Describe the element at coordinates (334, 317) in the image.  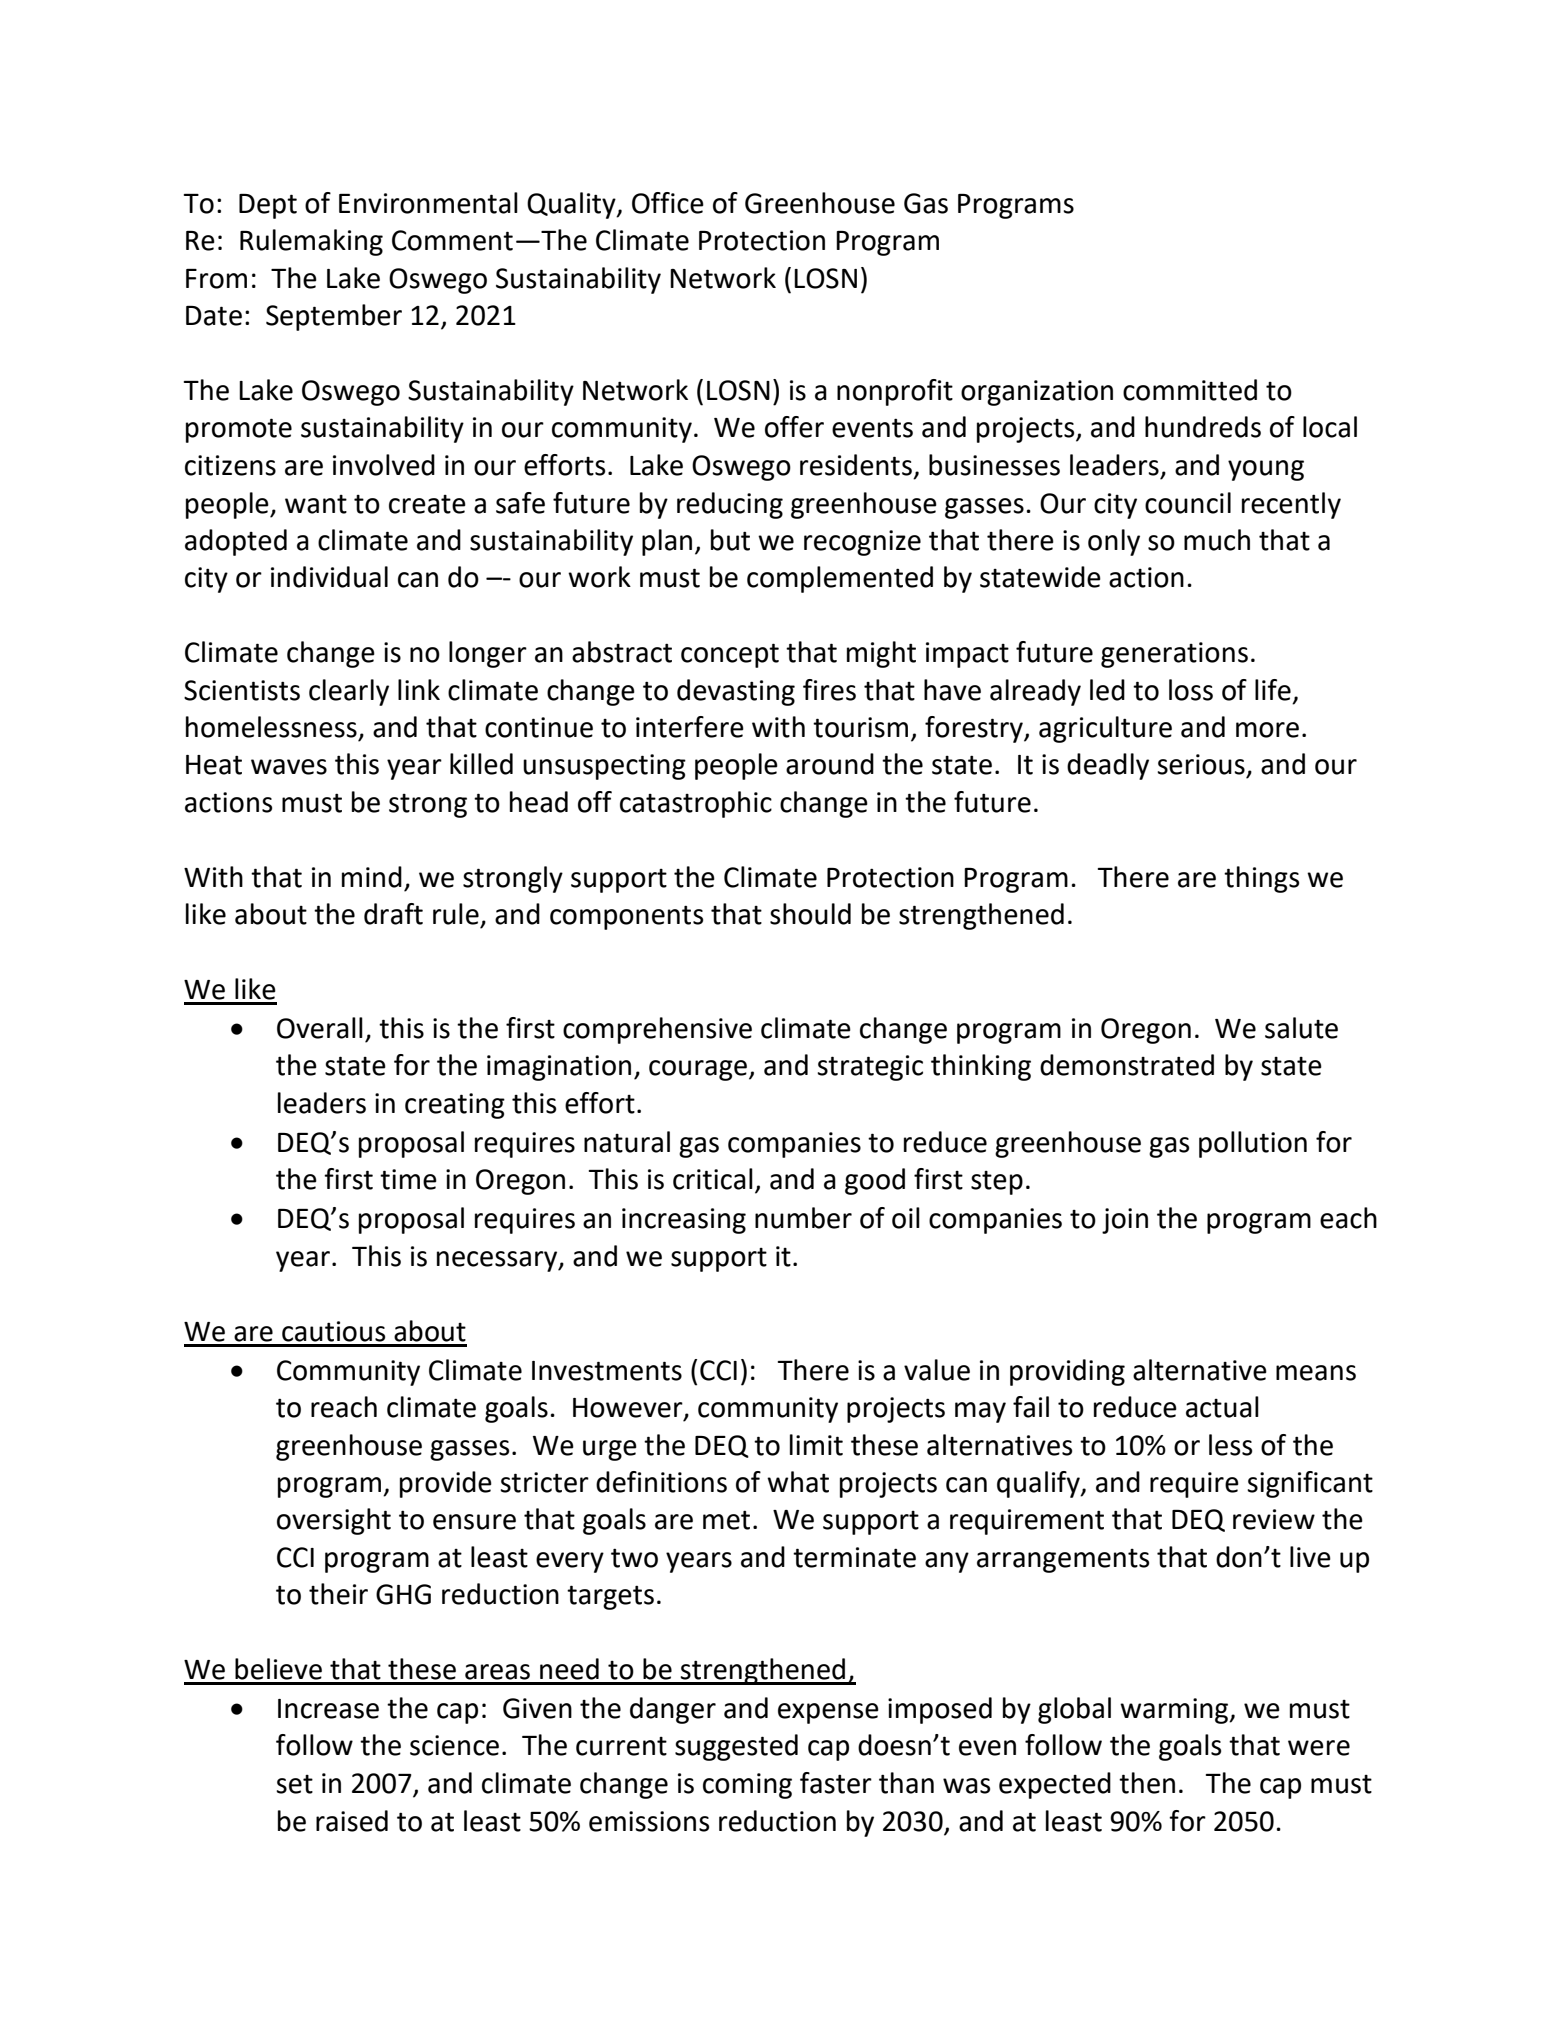
I see `September` at that location.
